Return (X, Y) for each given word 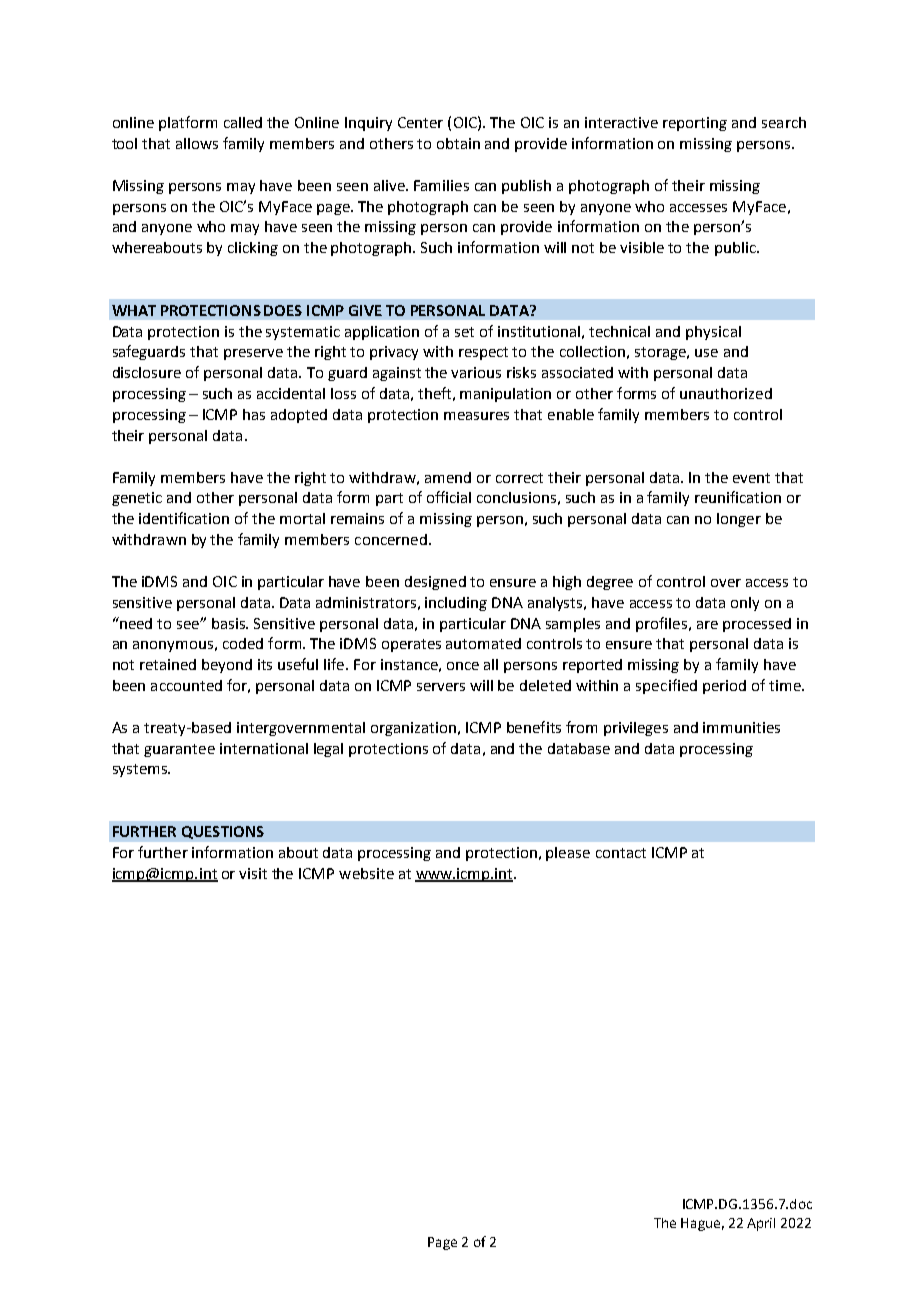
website (366, 873)
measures (476, 416)
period (724, 687)
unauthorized (726, 393)
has (254, 414)
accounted (186, 685)
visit (253, 873)
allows (197, 143)
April (761, 1224)
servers (441, 687)
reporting (695, 124)
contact (621, 853)
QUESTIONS (223, 832)
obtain (458, 143)
